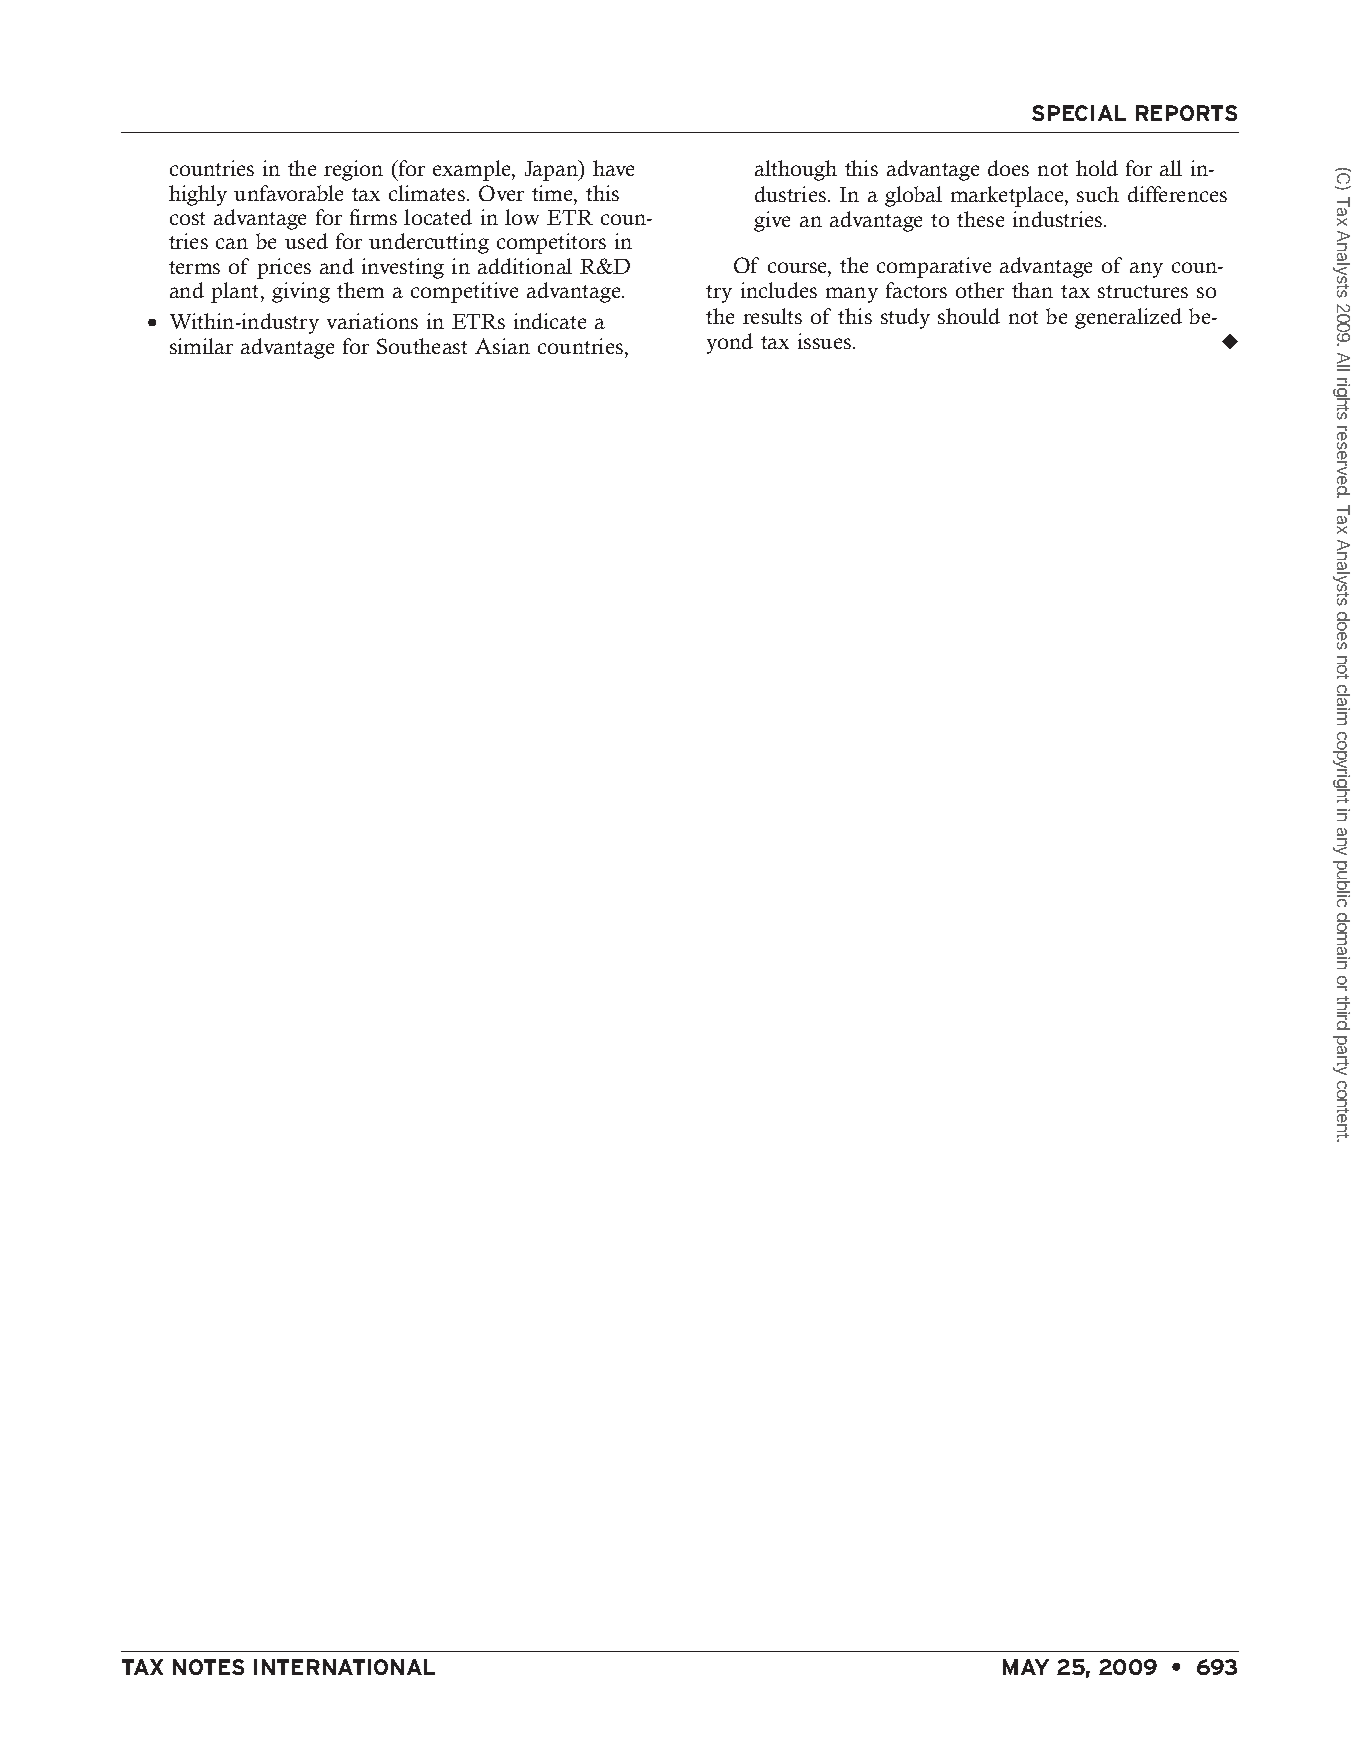 Image resolution: width=1360 pixels, height=1761 pixels. I want to click on Asian, so click(502, 346).
